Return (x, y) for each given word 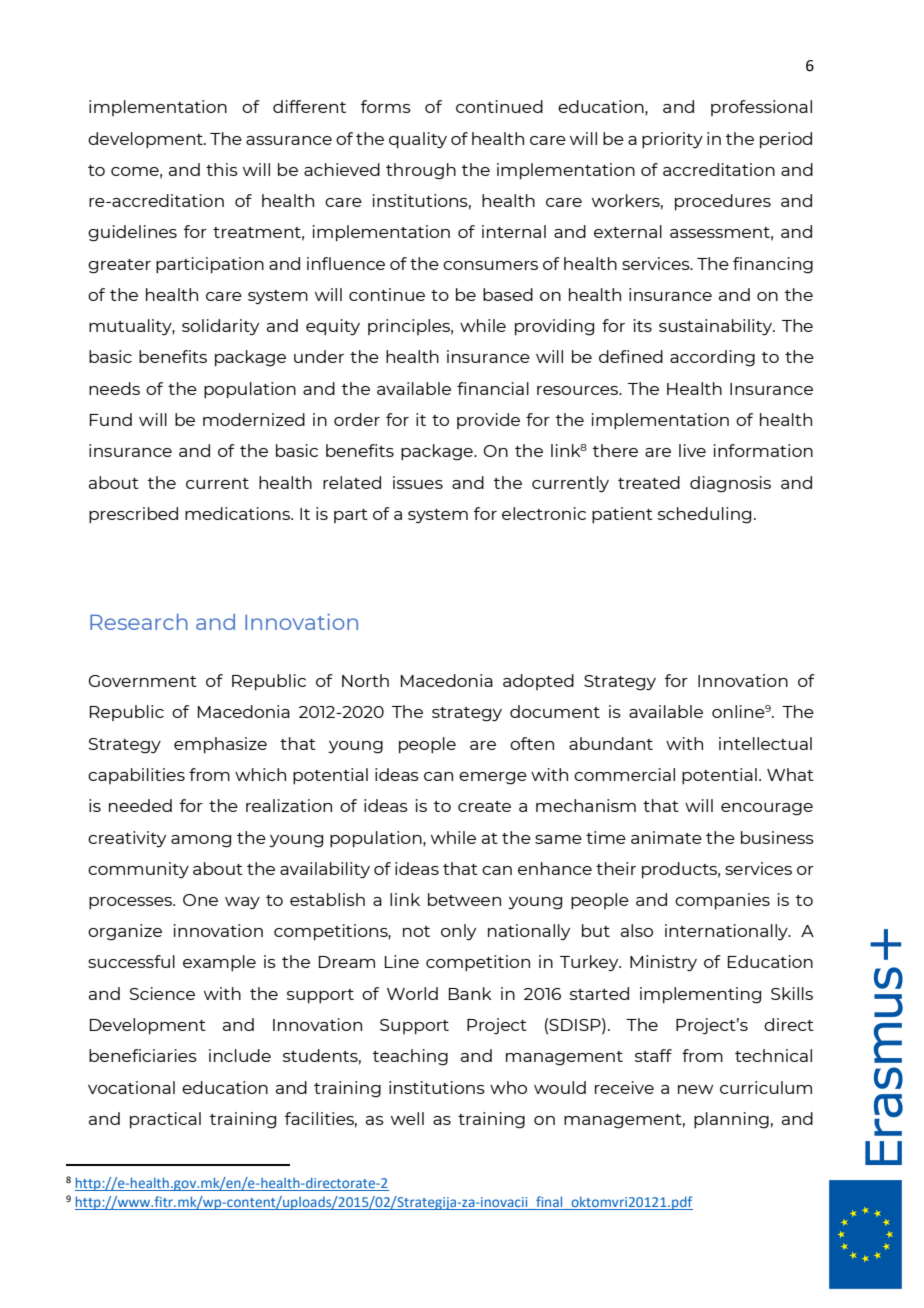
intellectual (765, 743)
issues (418, 482)
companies (722, 901)
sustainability (717, 327)
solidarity (220, 327)
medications (238, 513)
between (464, 899)
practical (165, 1120)
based (508, 294)
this (222, 169)
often (532, 743)
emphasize (220, 745)
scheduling (704, 515)
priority (672, 140)
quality (418, 140)
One (200, 900)
